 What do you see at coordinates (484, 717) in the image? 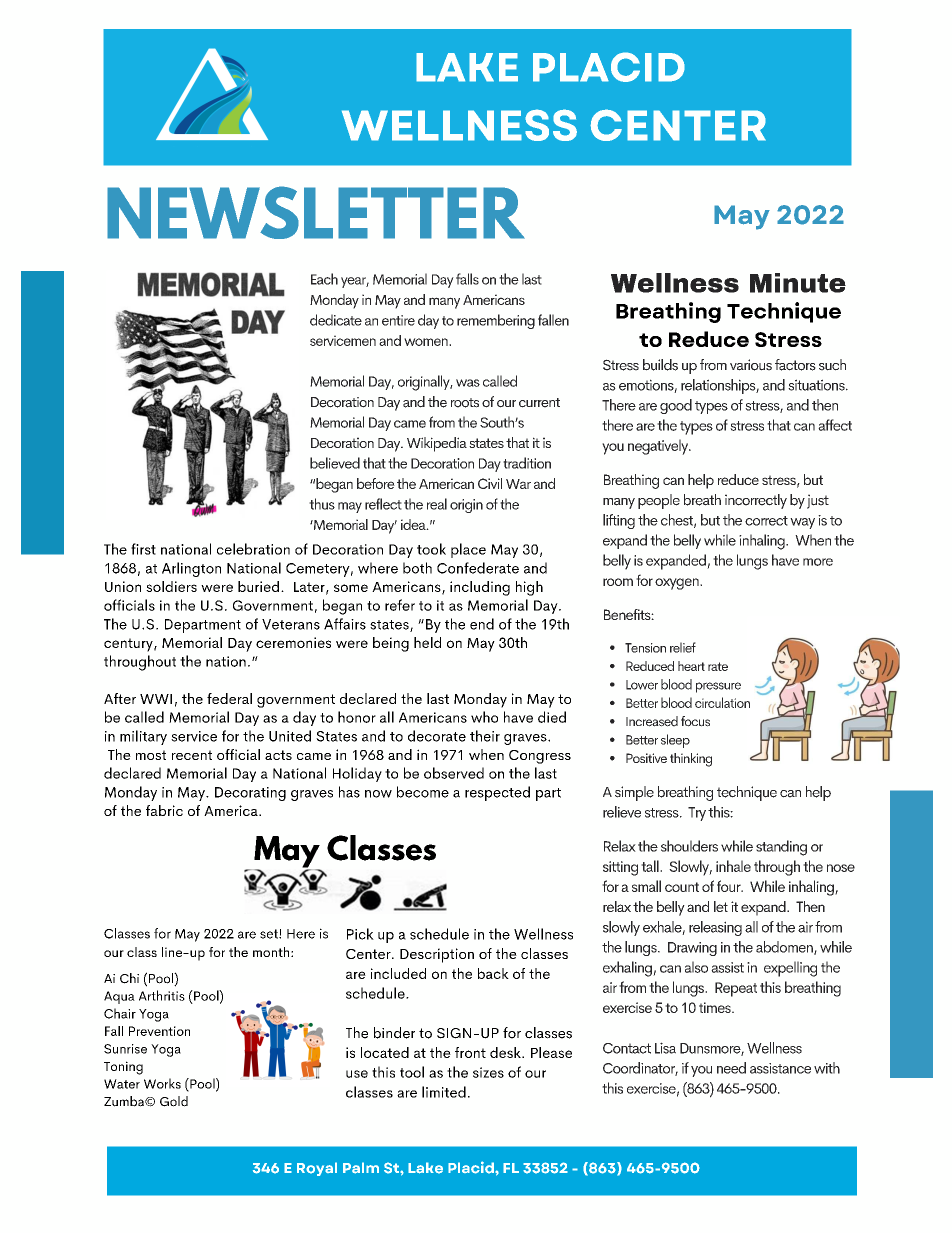
I see `who` at bounding box center [484, 717].
